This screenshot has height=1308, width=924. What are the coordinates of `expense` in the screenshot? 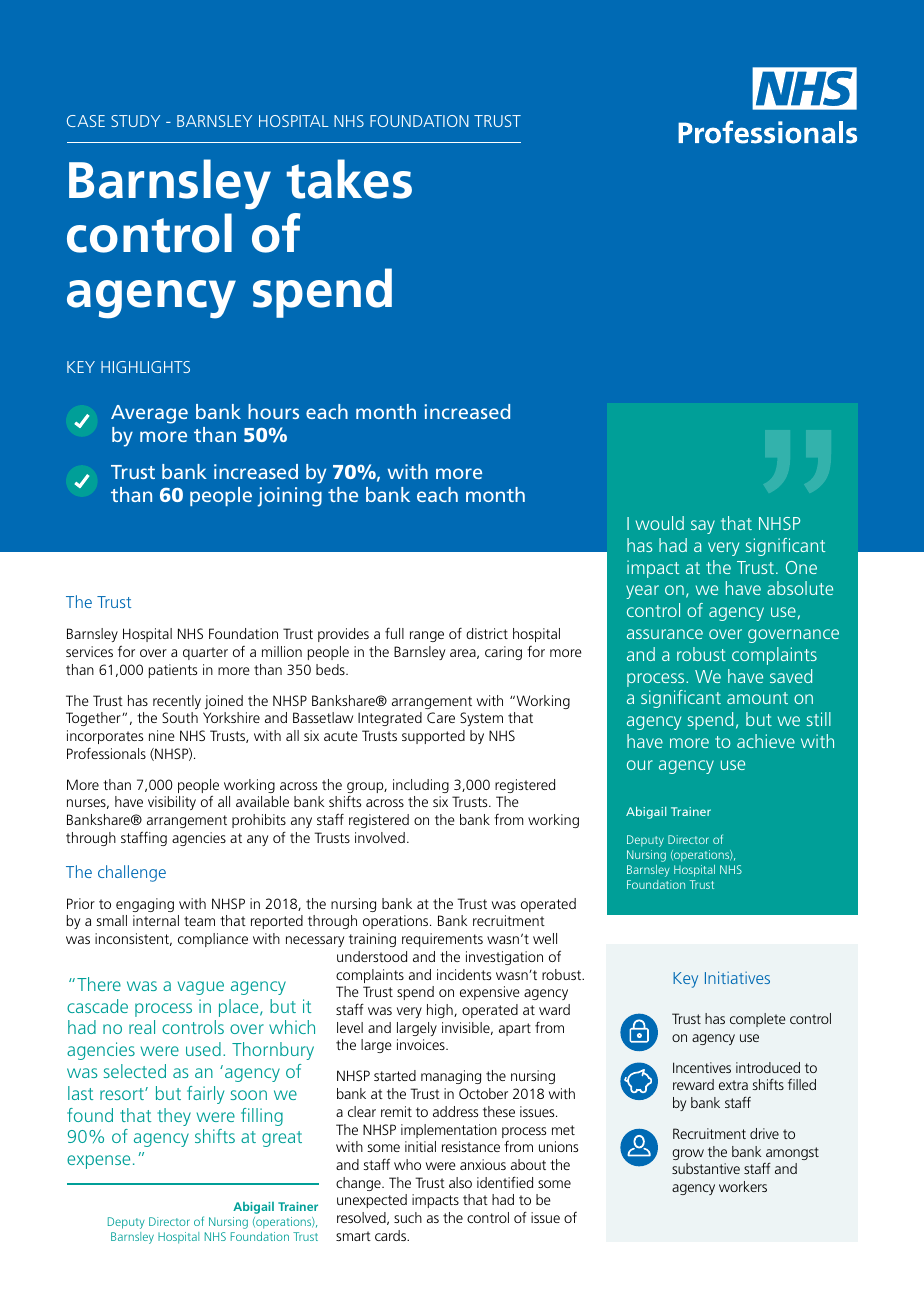 It's located at (98, 1162).
